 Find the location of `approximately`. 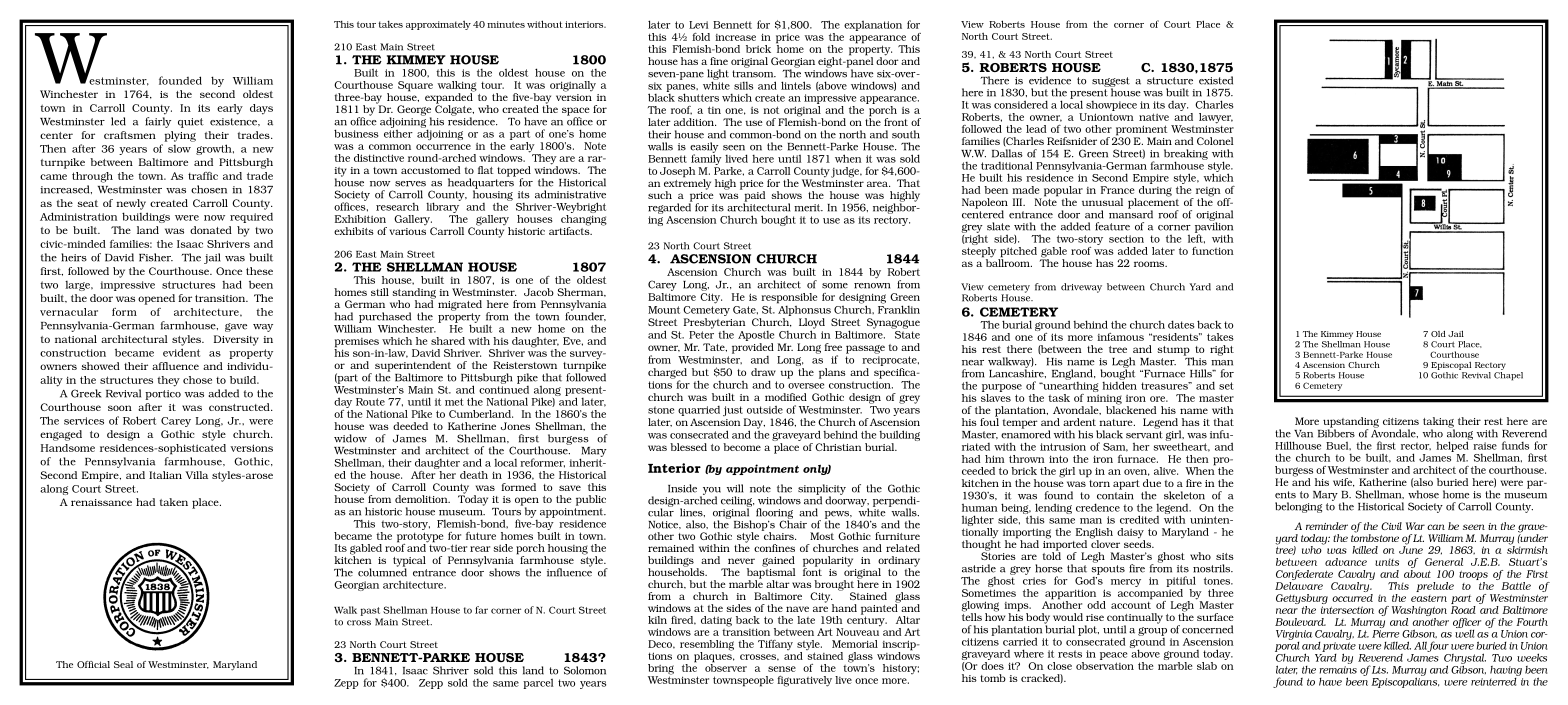

approximately is located at coordinates (438, 25).
